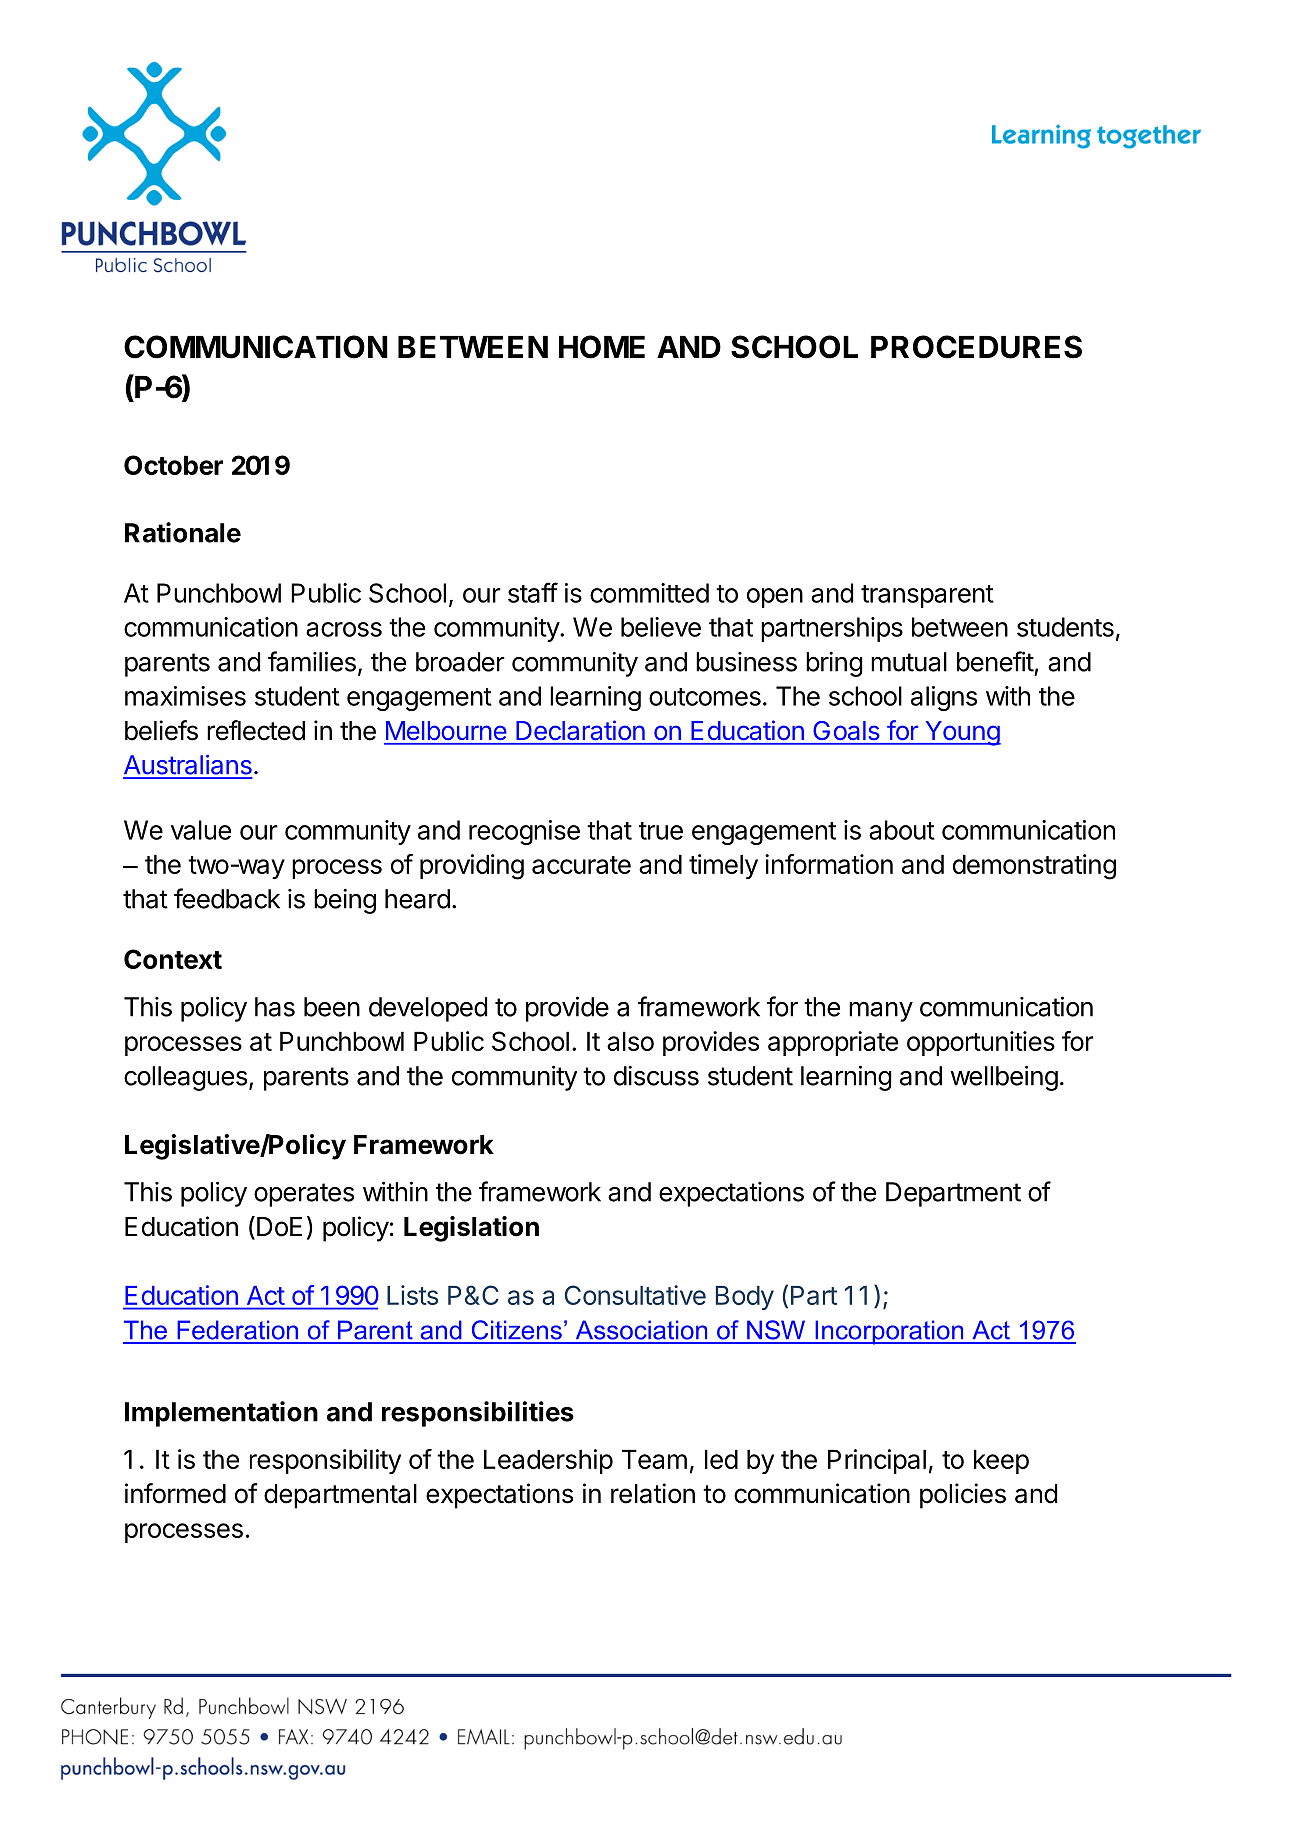 The height and width of the screenshot is (1828, 1291). What do you see at coordinates (275, 1007) in the screenshot?
I see `has` at bounding box center [275, 1007].
